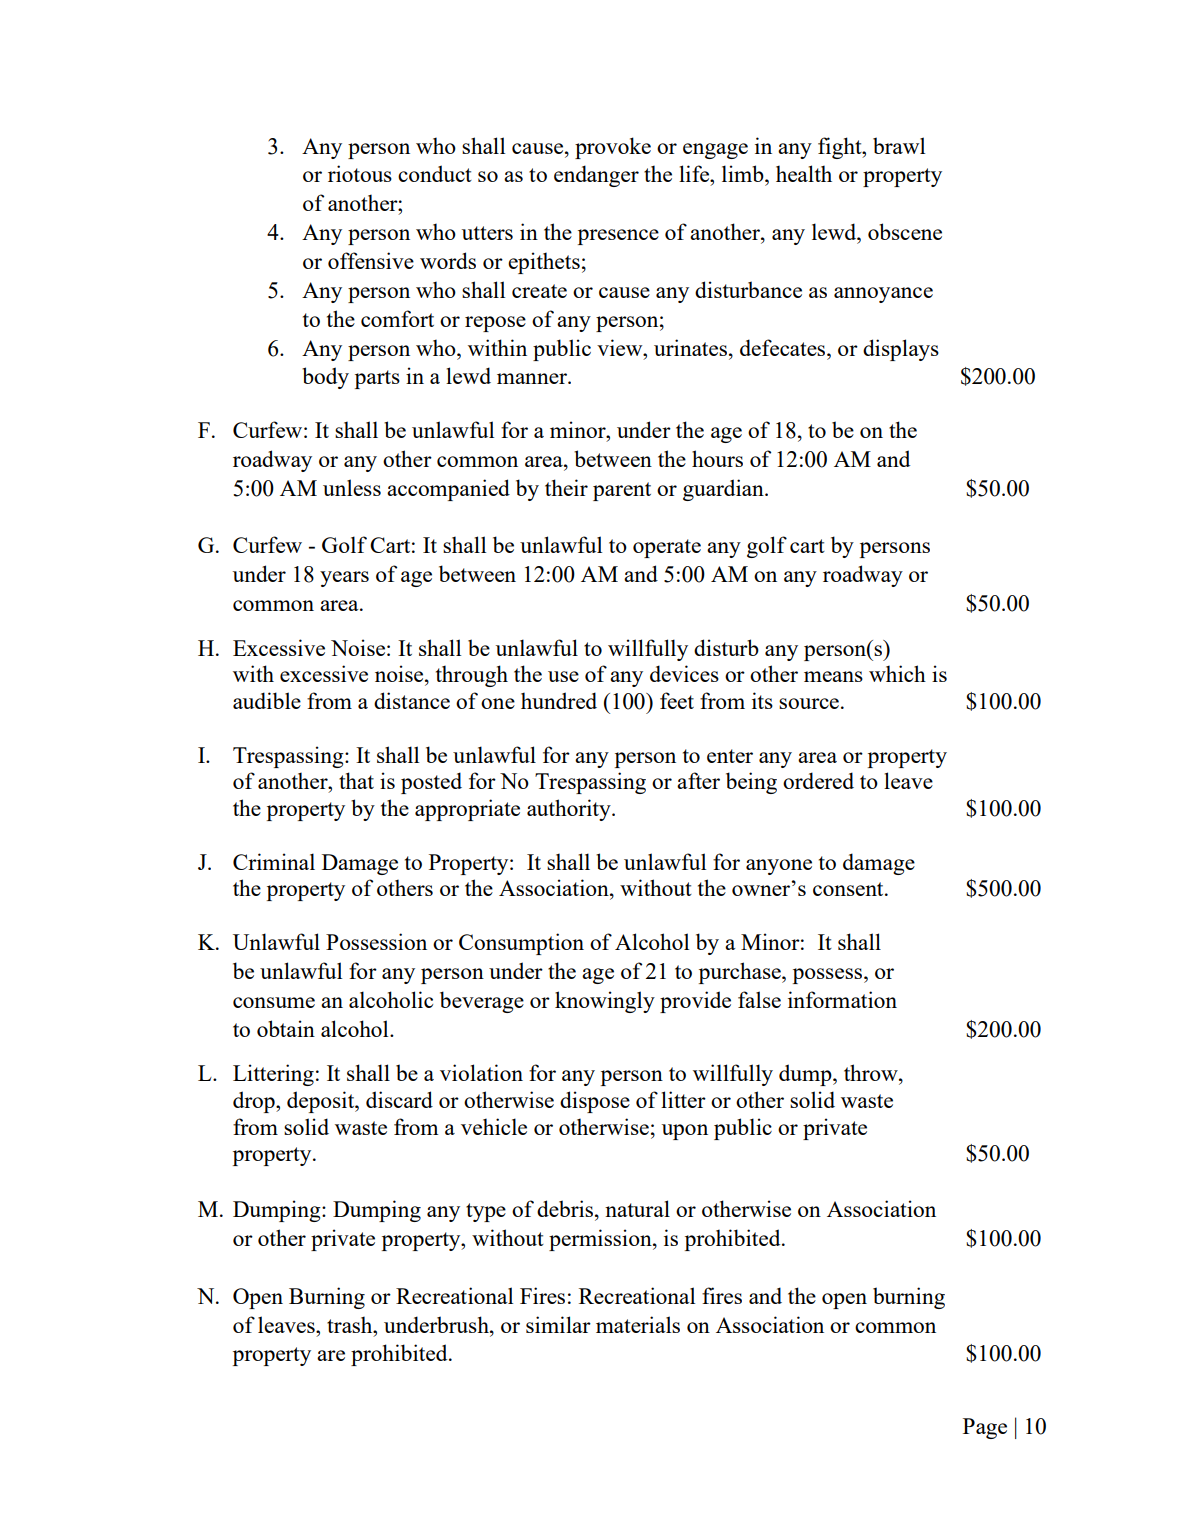 The height and width of the screenshot is (1536, 1187). What do you see at coordinates (818, 780) in the screenshot?
I see `ordered` at bounding box center [818, 780].
